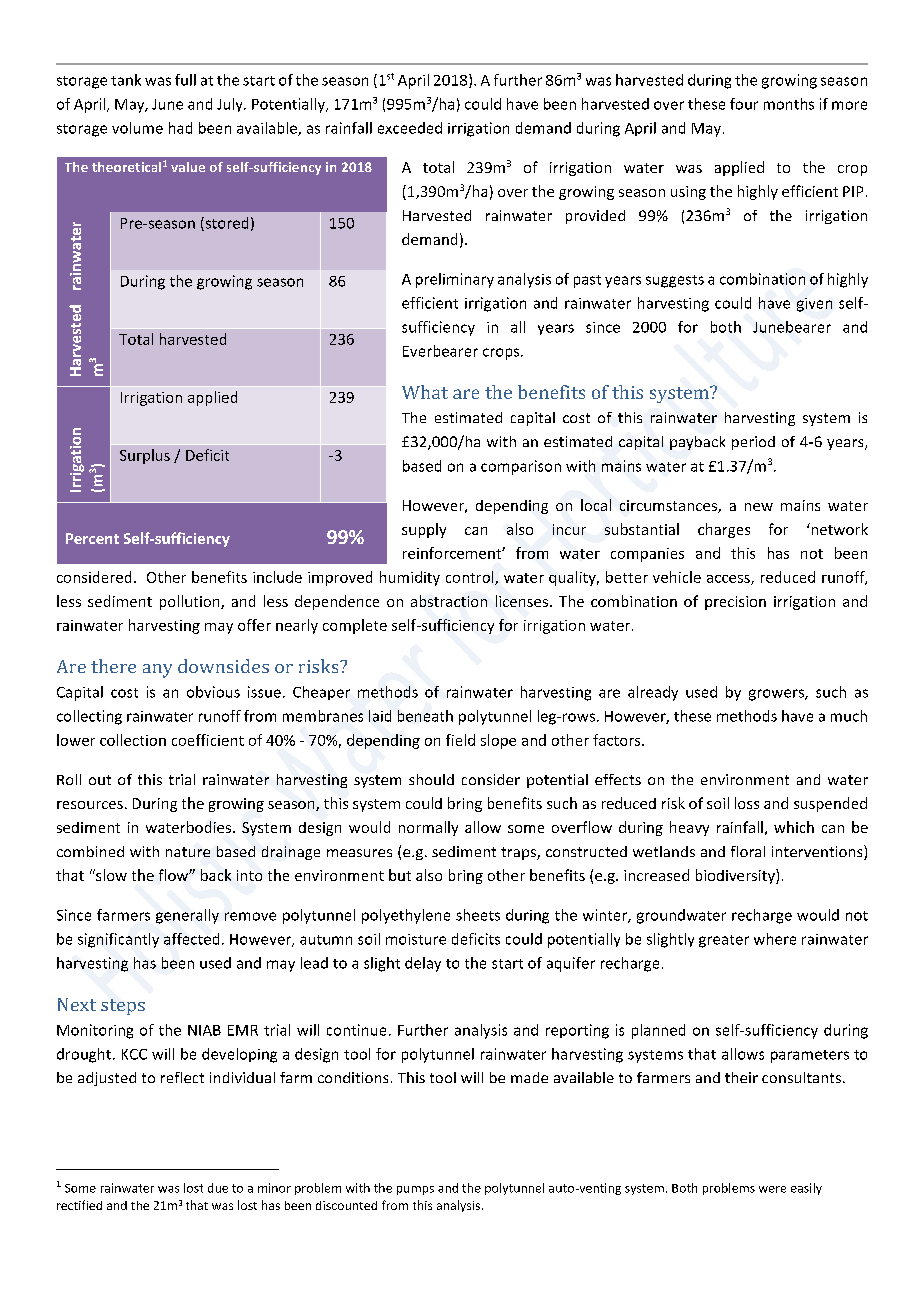  What do you see at coordinates (180, 128) in the screenshot?
I see `had` at bounding box center [180, 128].
